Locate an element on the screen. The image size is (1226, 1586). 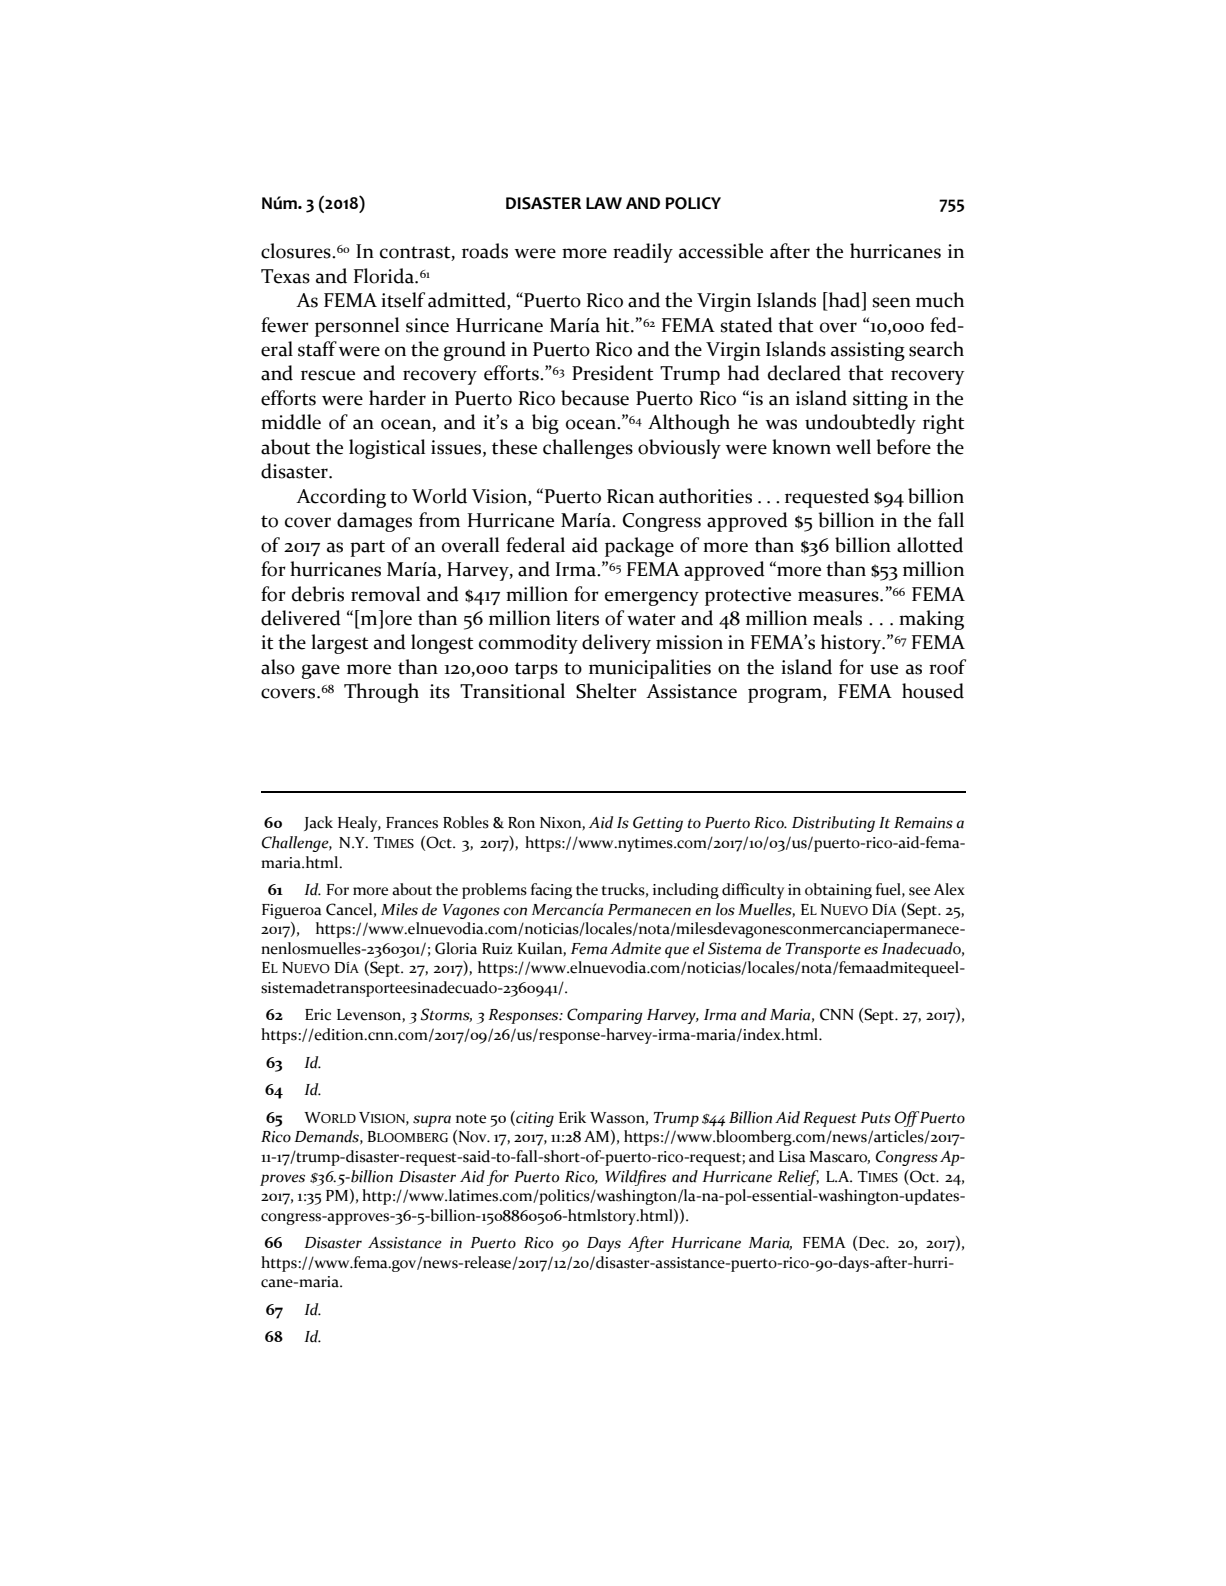
supra is located at coordinates (432, 1121).
